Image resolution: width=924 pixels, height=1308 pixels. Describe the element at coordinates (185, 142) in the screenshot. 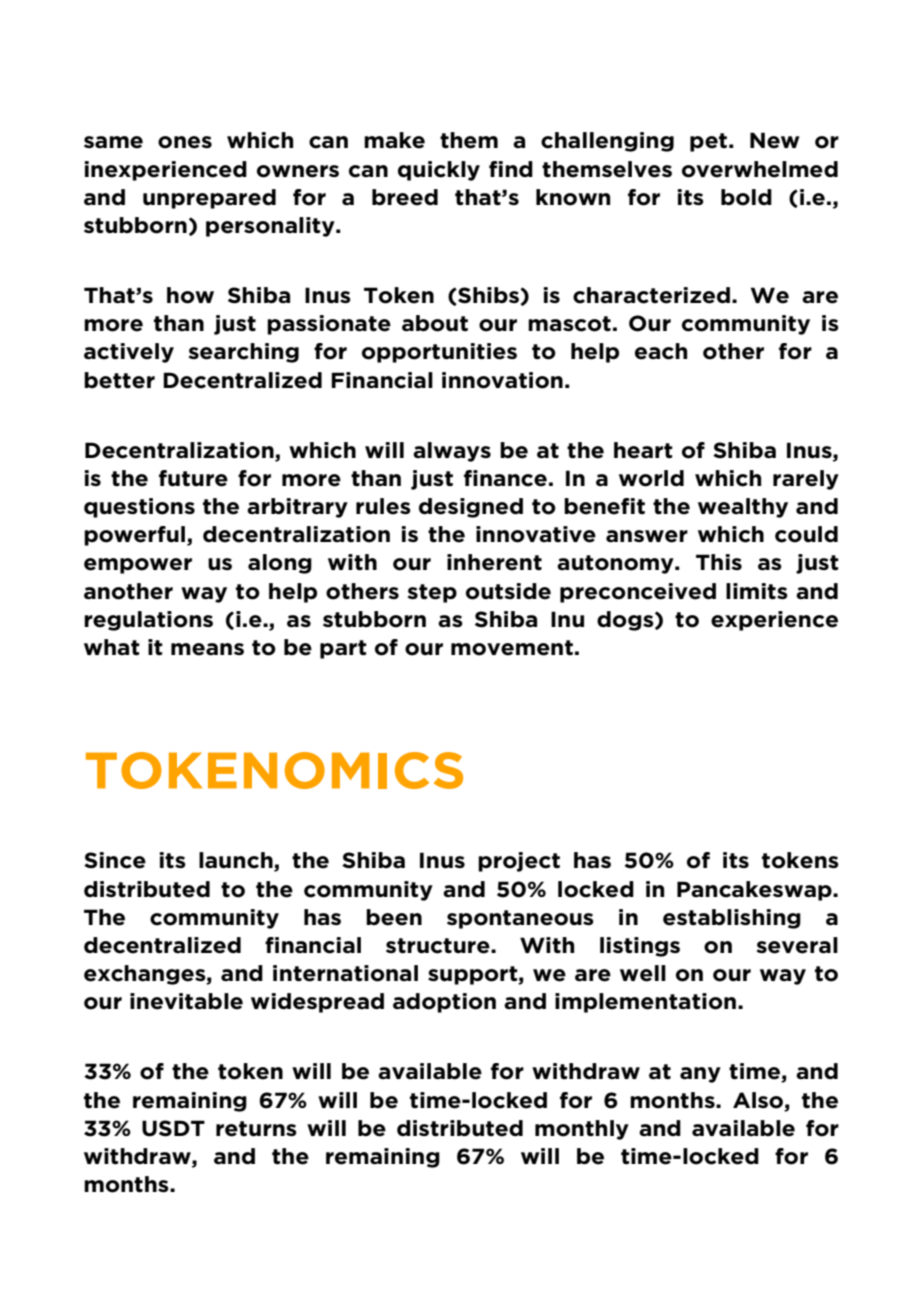

I see `ones` at that location.
